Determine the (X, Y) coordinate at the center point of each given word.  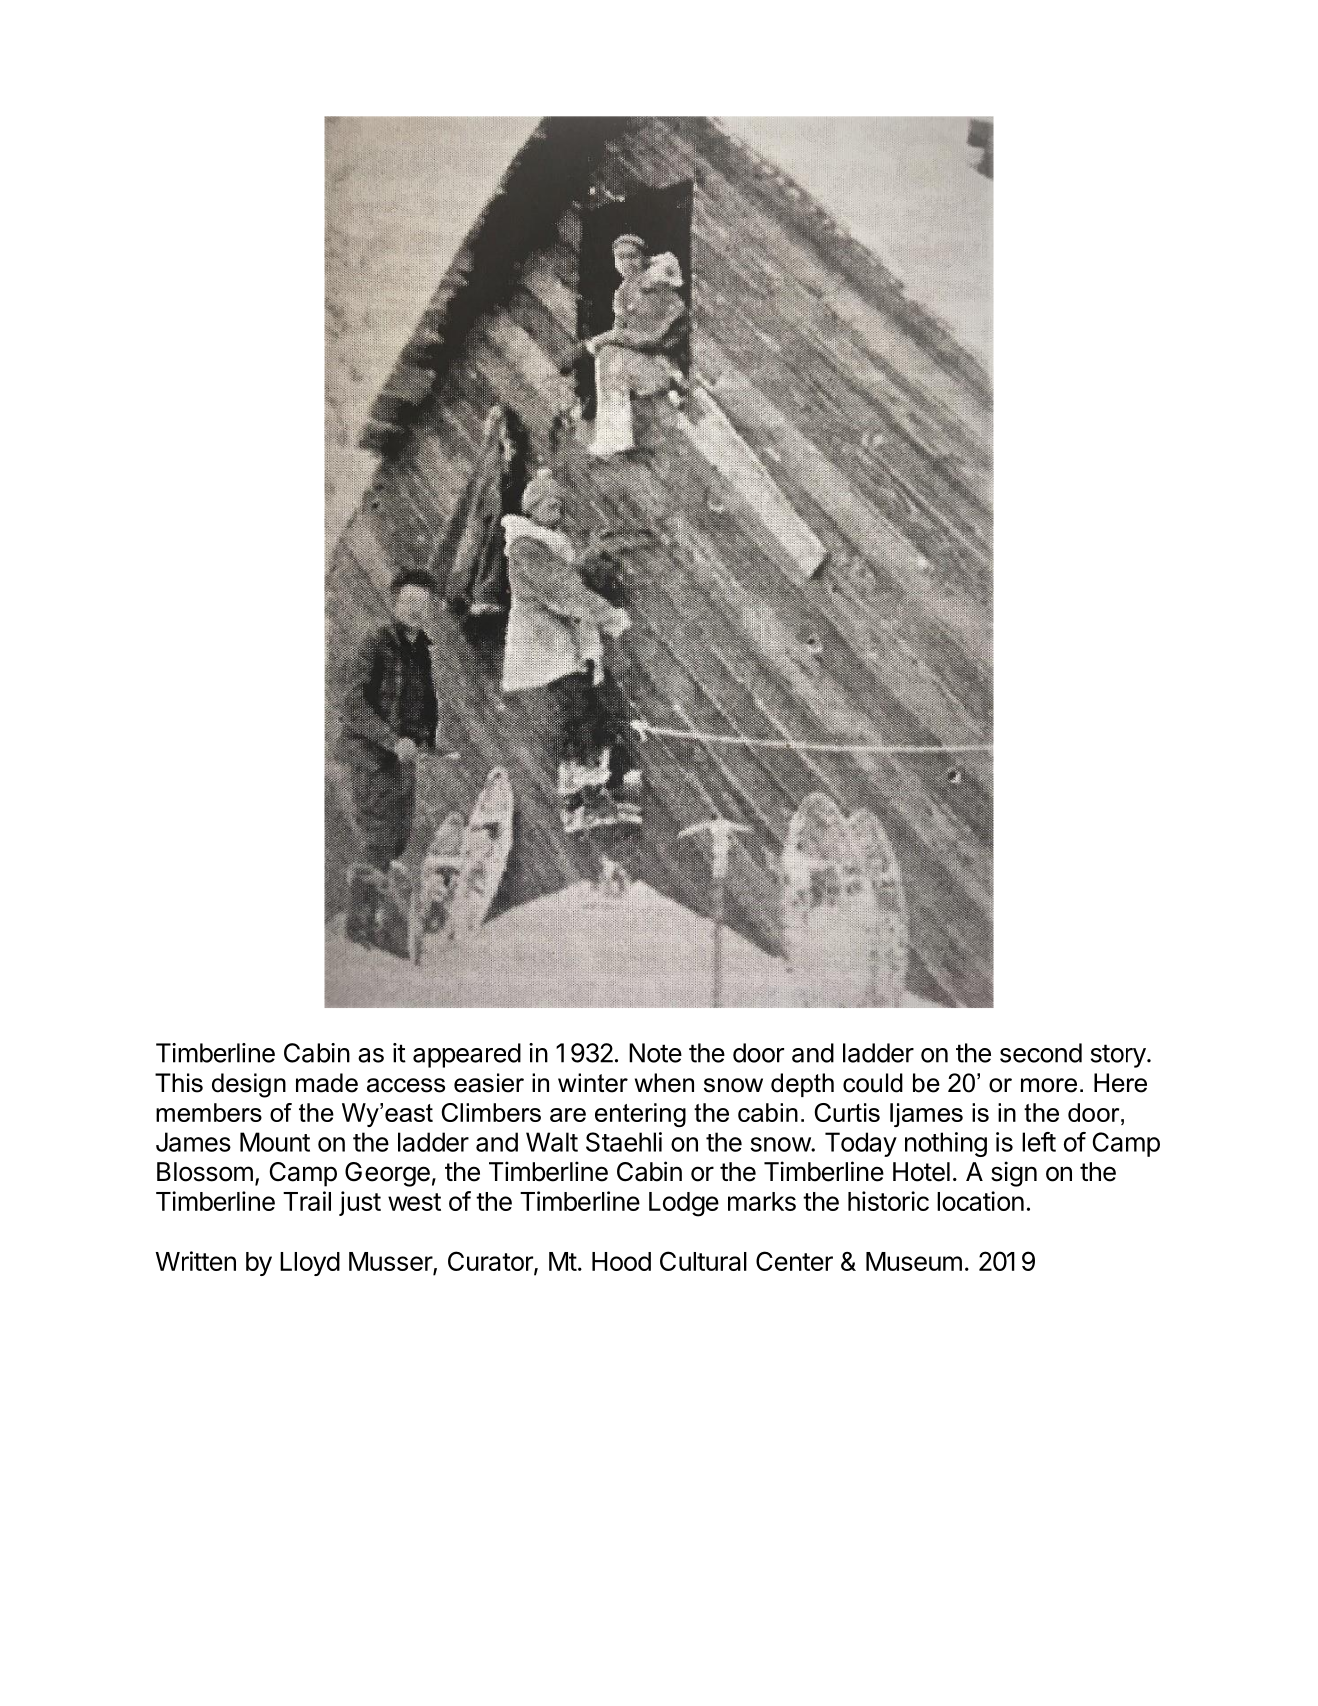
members (209, 1112)
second (1041, 1053)
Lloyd (310, 1264)
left (1039, 1142)
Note (655, 1053)
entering (640, 1115)
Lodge (684, 1204)
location (980, 1201)
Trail (307, 1201)
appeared (467, 1055)
